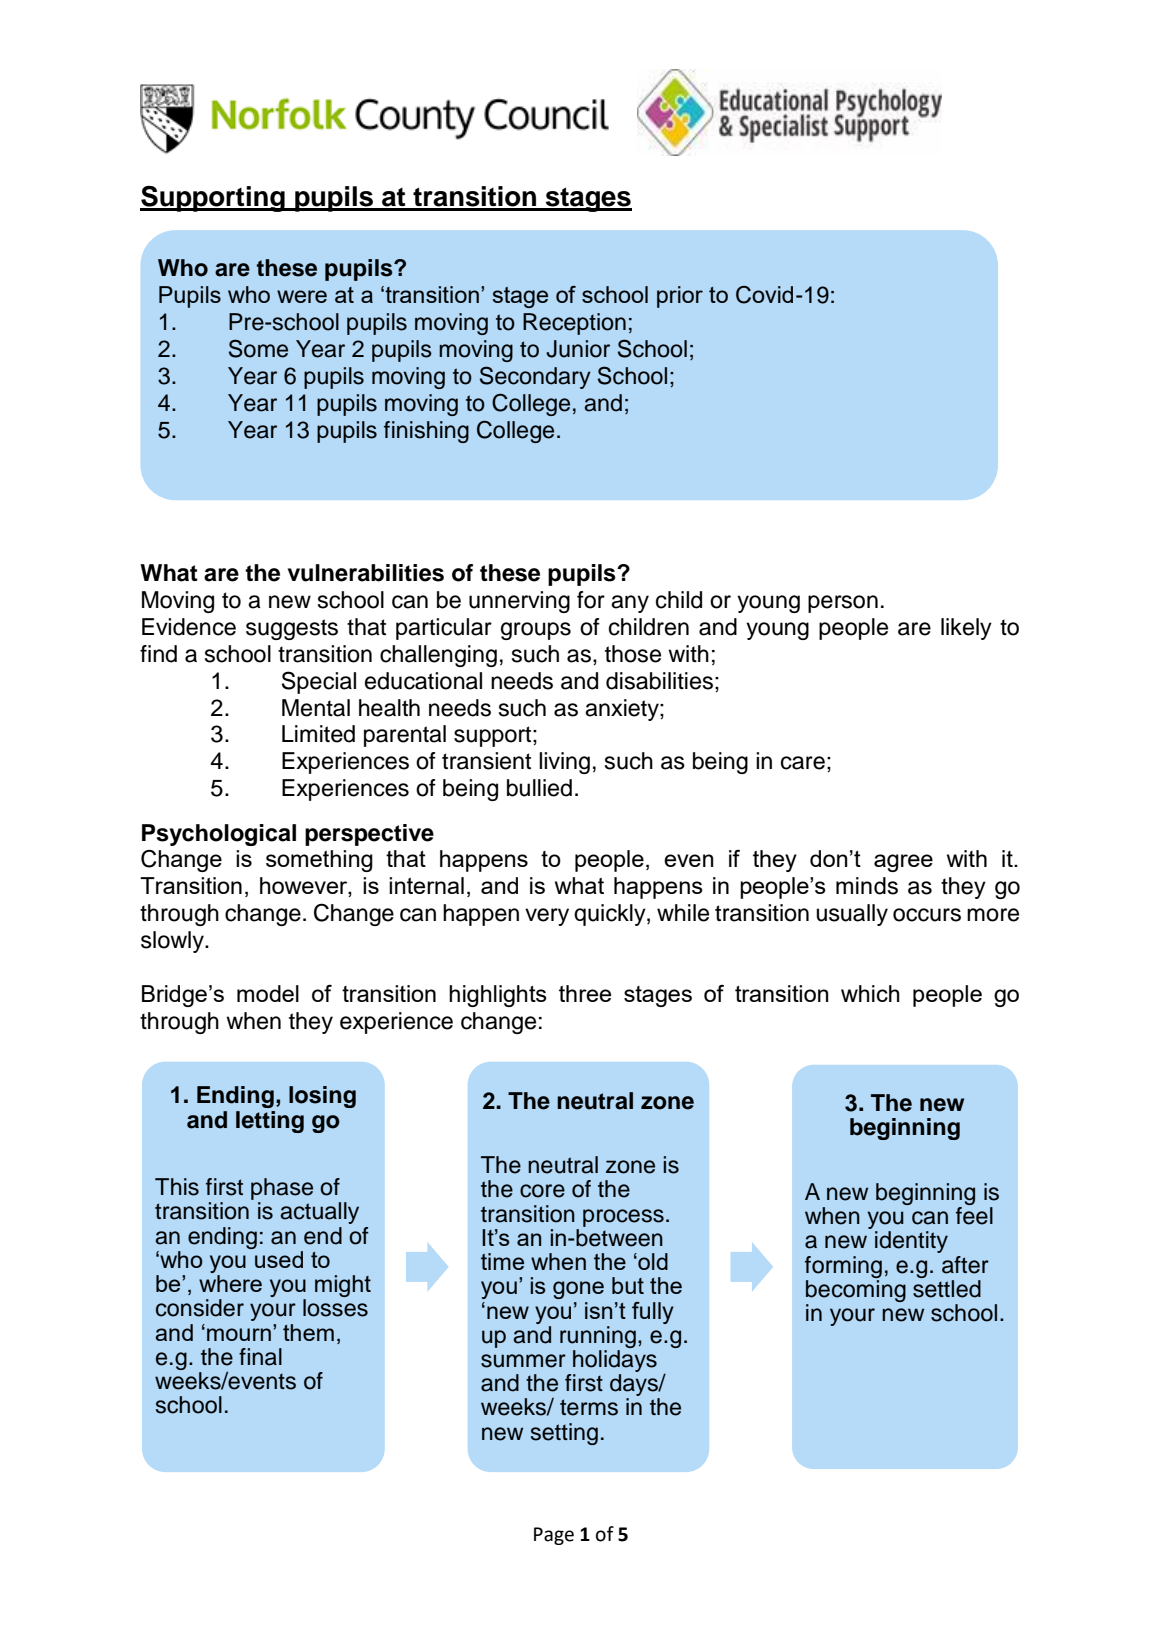 This screenshot has width=1161, height=1642. What do you see at coordinates (260, 1357) in the screenshot?
I see `final` at bounding box center [260, 1357].
